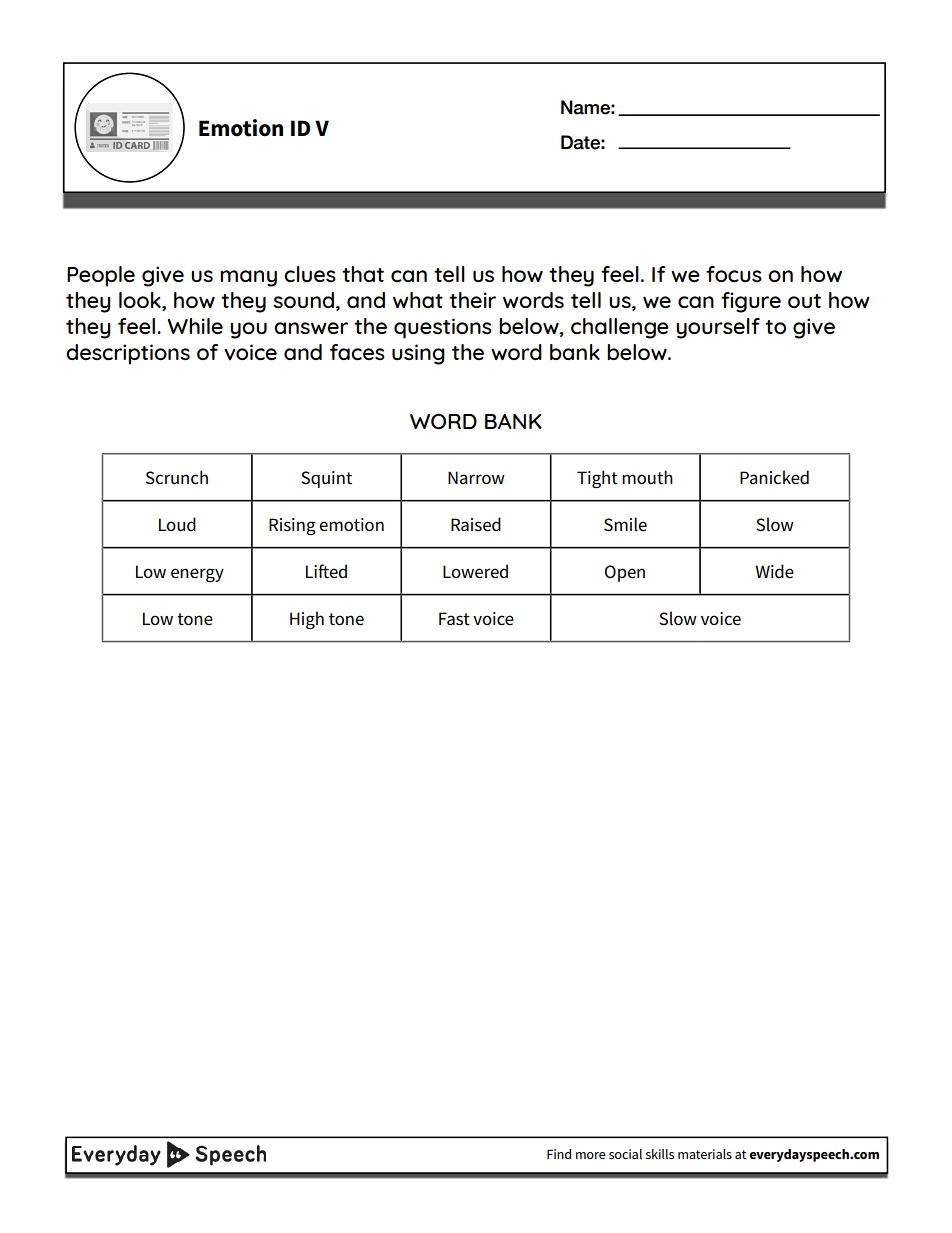 This page has width=952, height=1233. I want to click on High, so click(307, 620).
